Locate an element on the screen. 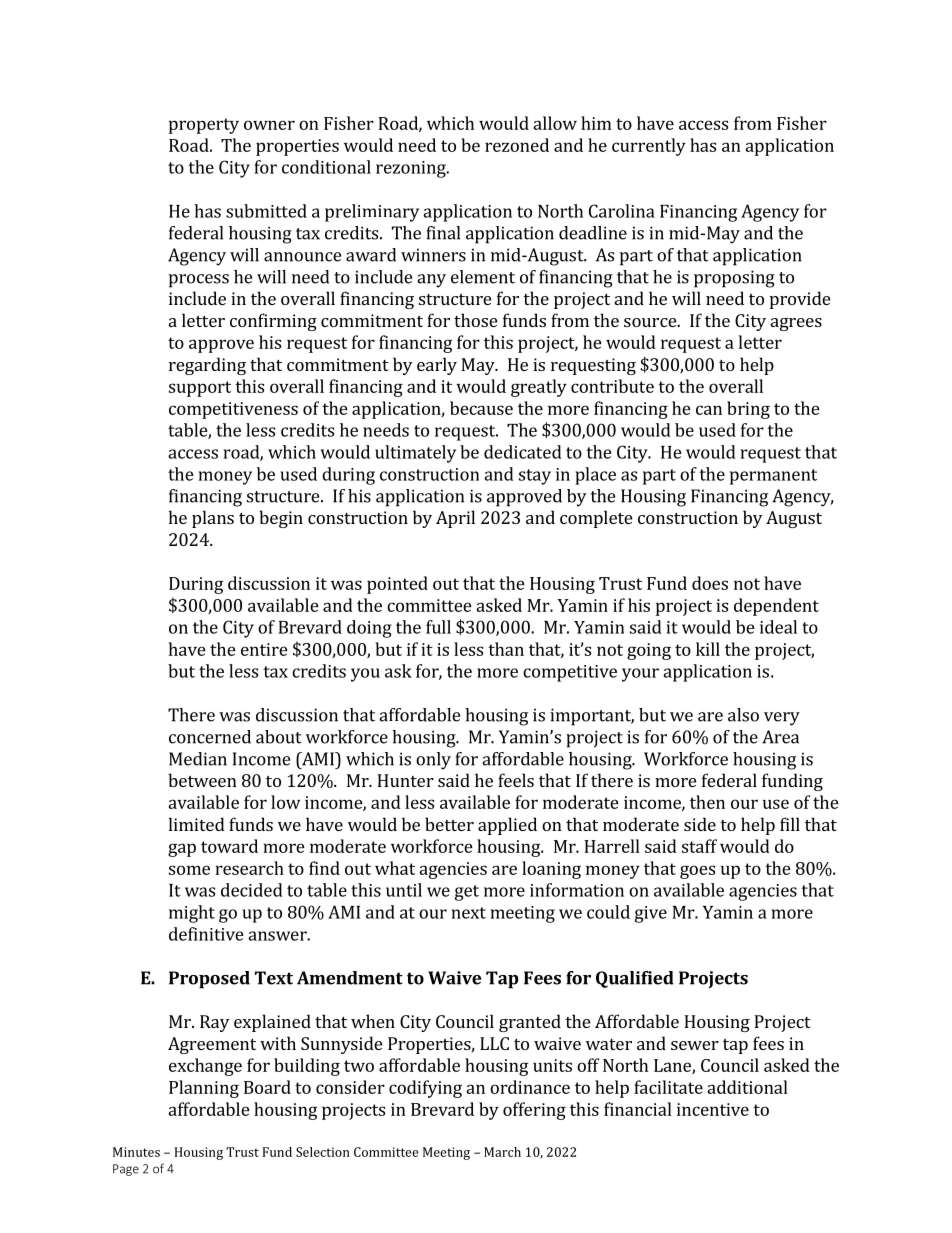  currently is located at coordinates (649, 147).
